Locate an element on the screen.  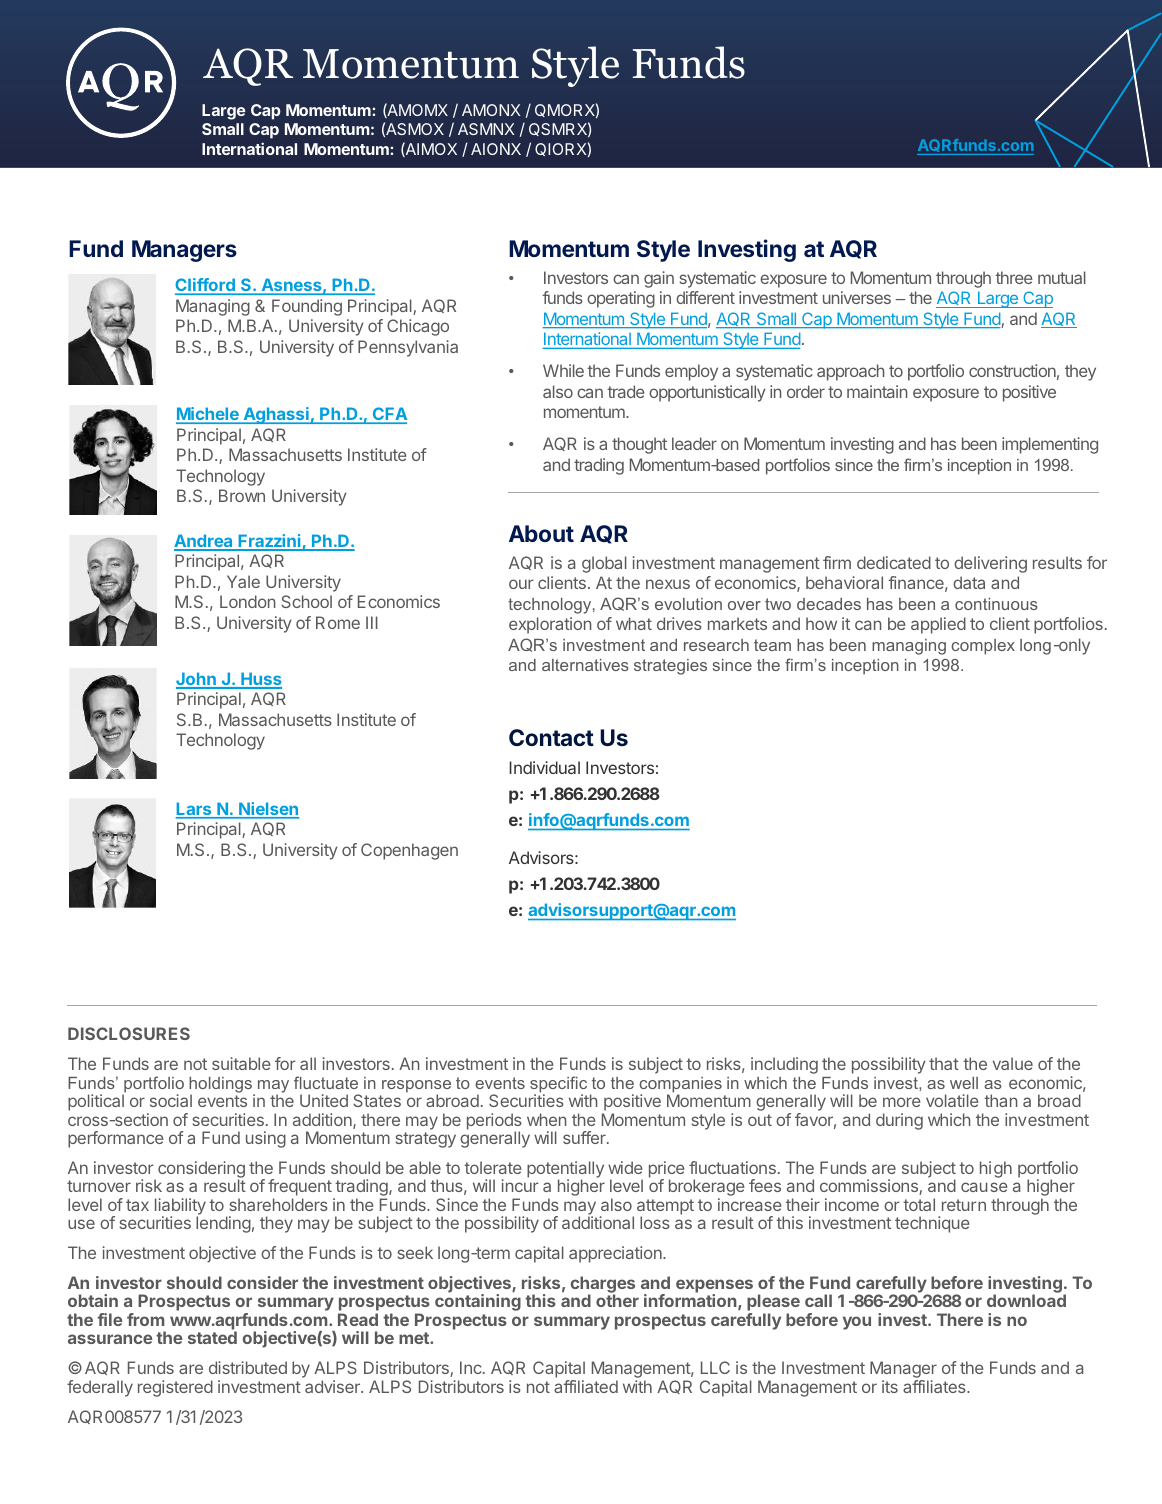
Lars is located at coordinates (195, 810).
